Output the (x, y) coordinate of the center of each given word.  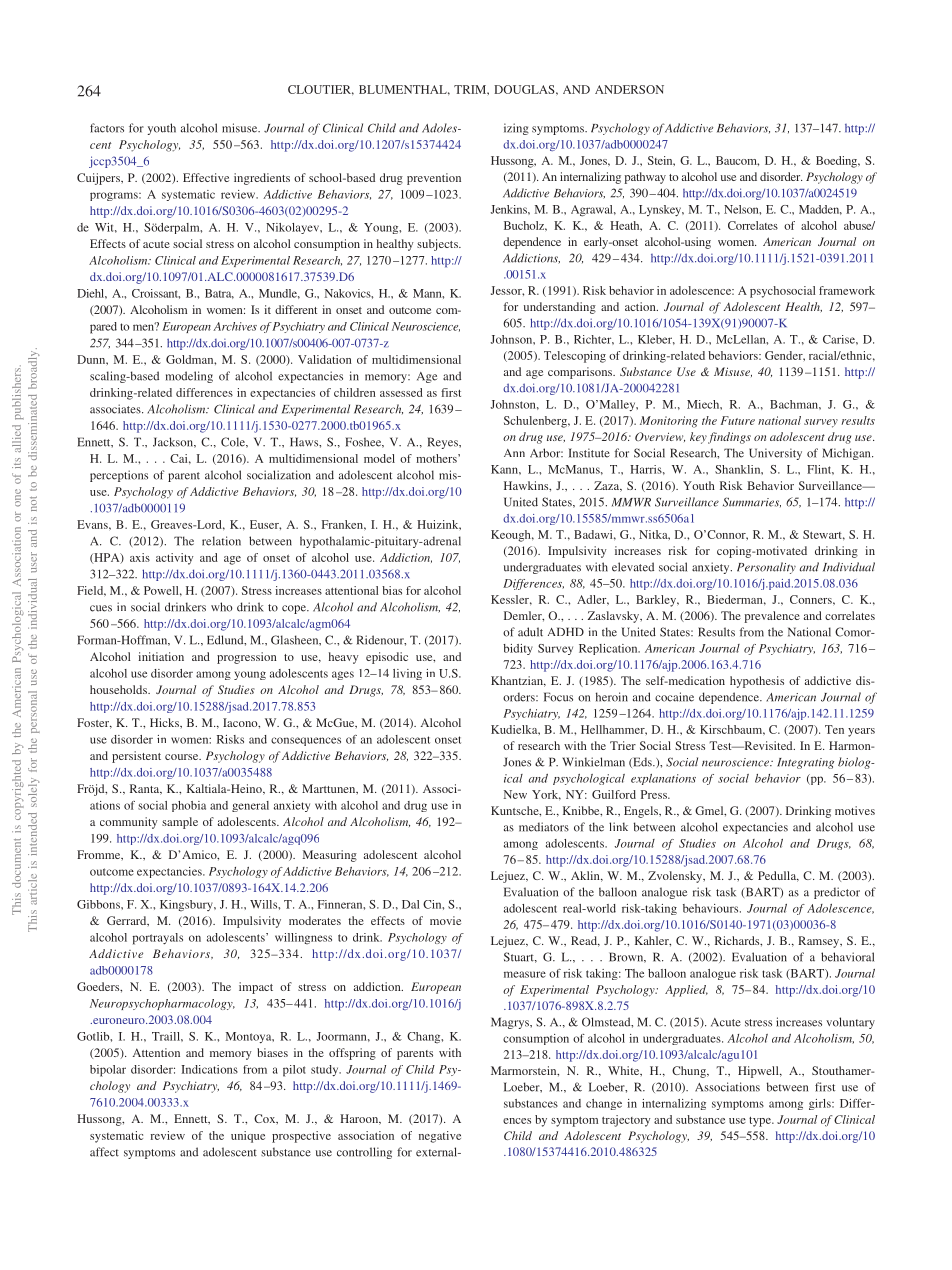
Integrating (805, 763)
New (515, 794)
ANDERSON (629, 89)
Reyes (444, 443)
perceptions (119, 476)
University (775, 454)
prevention (434, 179)
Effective (206, 177)
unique (248, 1137)
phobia (189, 806)
